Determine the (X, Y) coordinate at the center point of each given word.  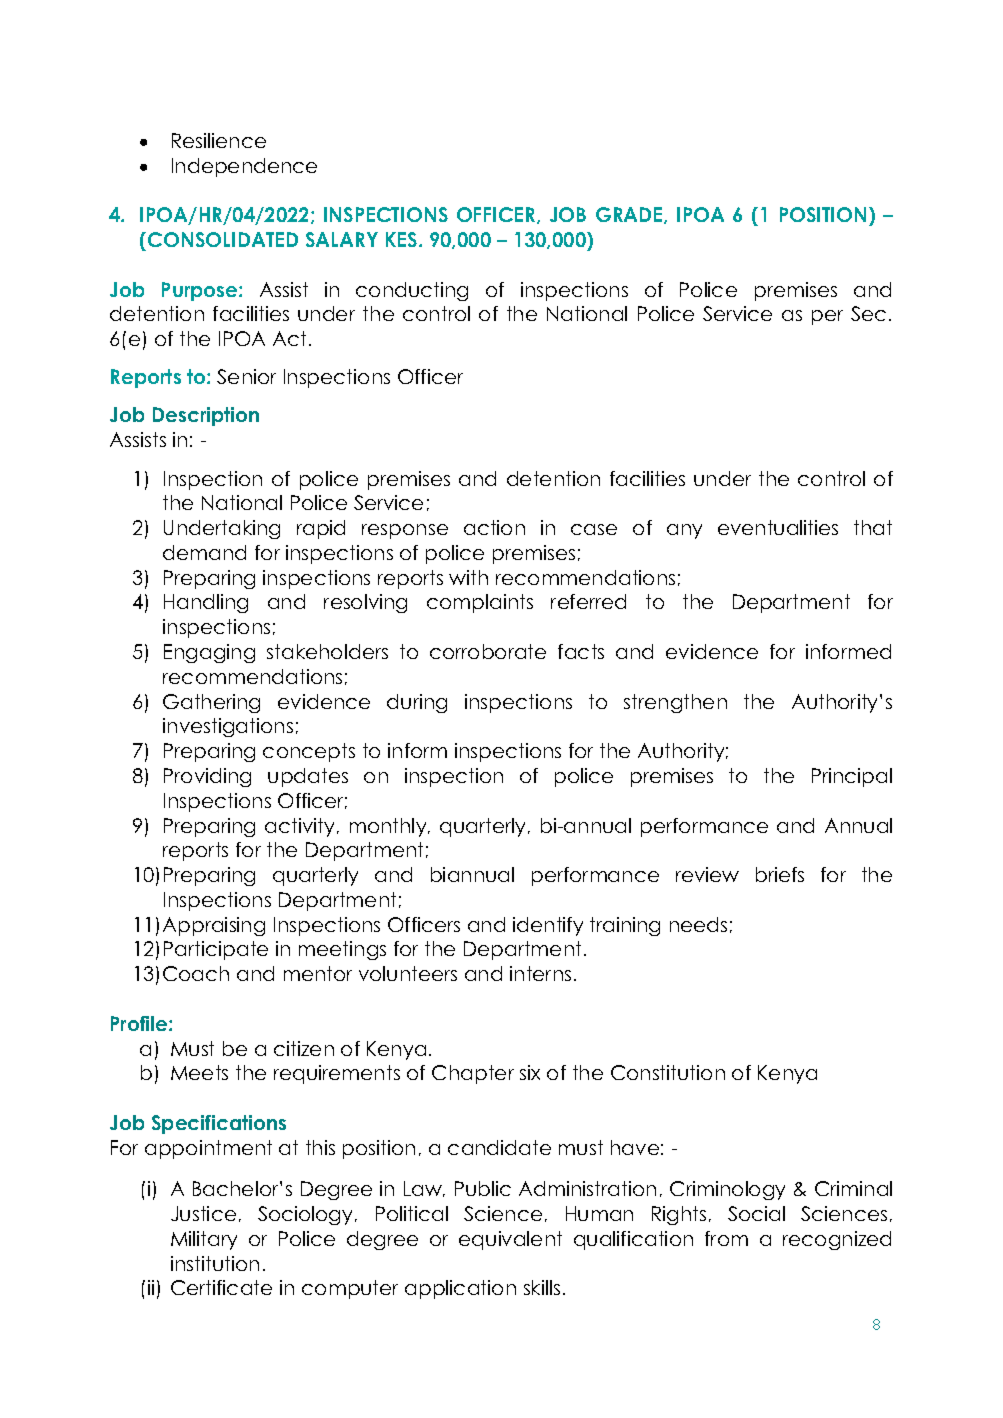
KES (401, 239)
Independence (244, 167)
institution (215, 1263)
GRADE (630, 215)
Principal (852, 777)
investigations (228, 727)
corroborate (488, 651)
